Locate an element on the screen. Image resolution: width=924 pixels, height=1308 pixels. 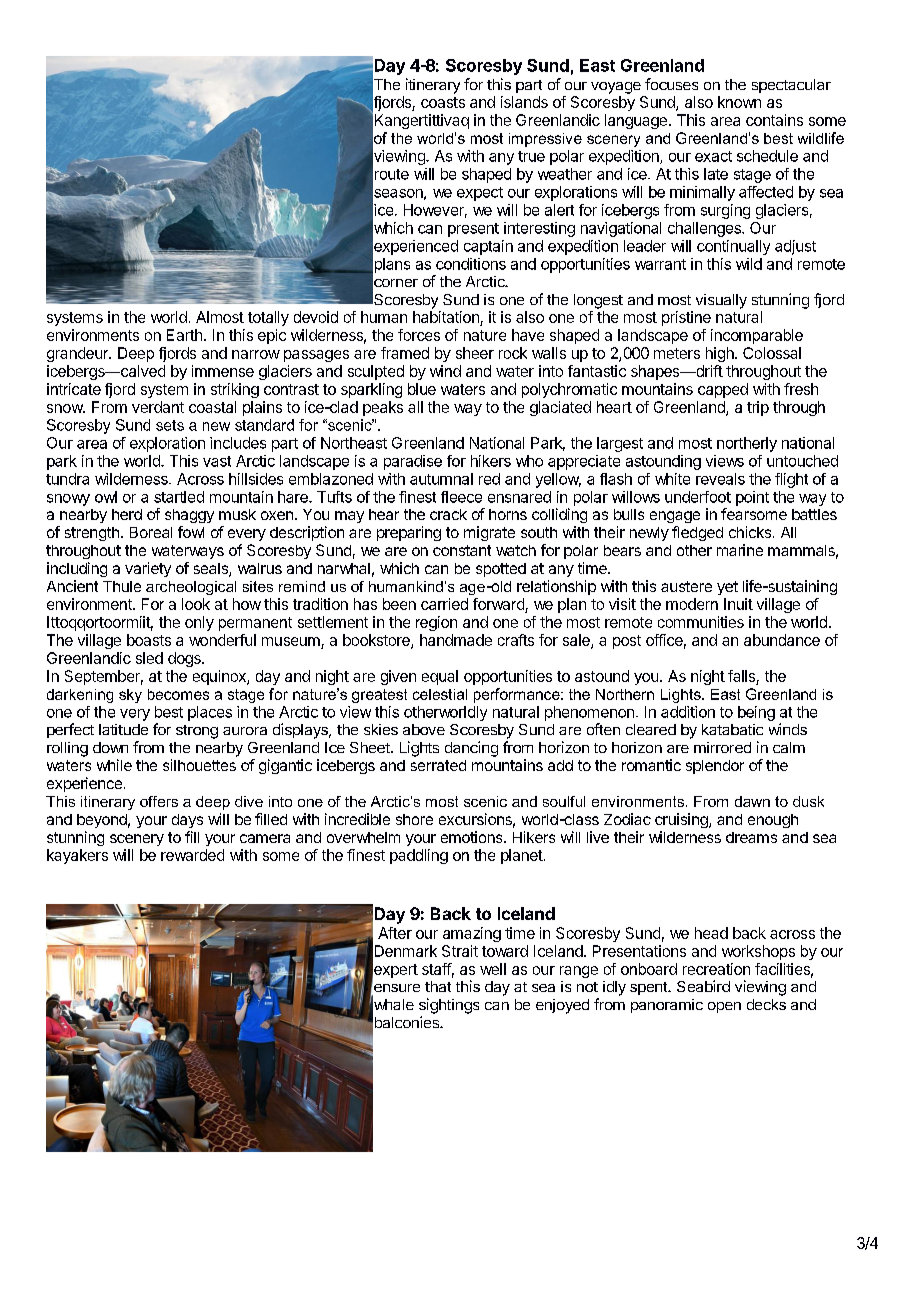
coasts is located at coordinates (443, 102).
